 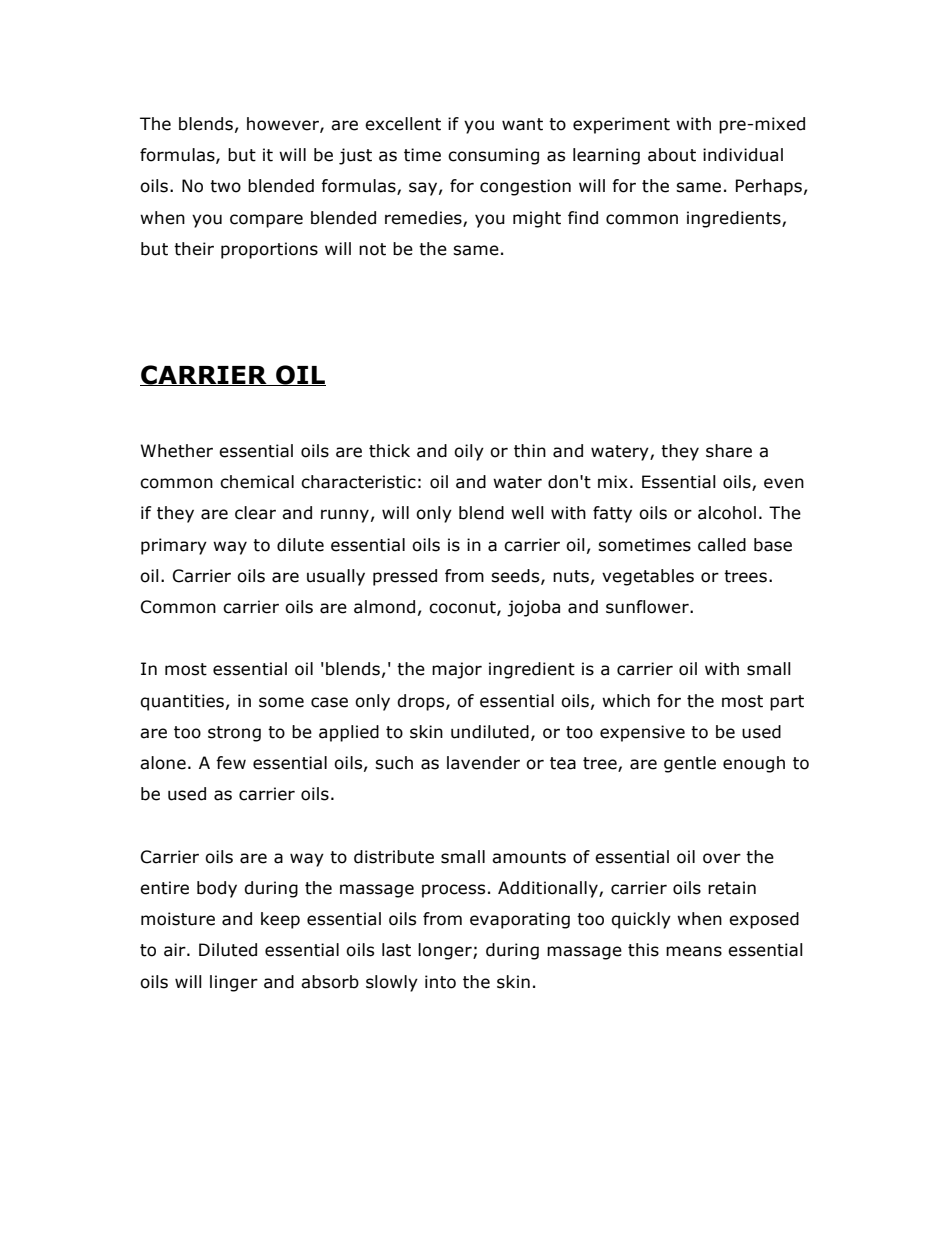 What do you see at coordinates (446, 951) in the screenshot?
I see `longer` at bounding box center [446, 951].
